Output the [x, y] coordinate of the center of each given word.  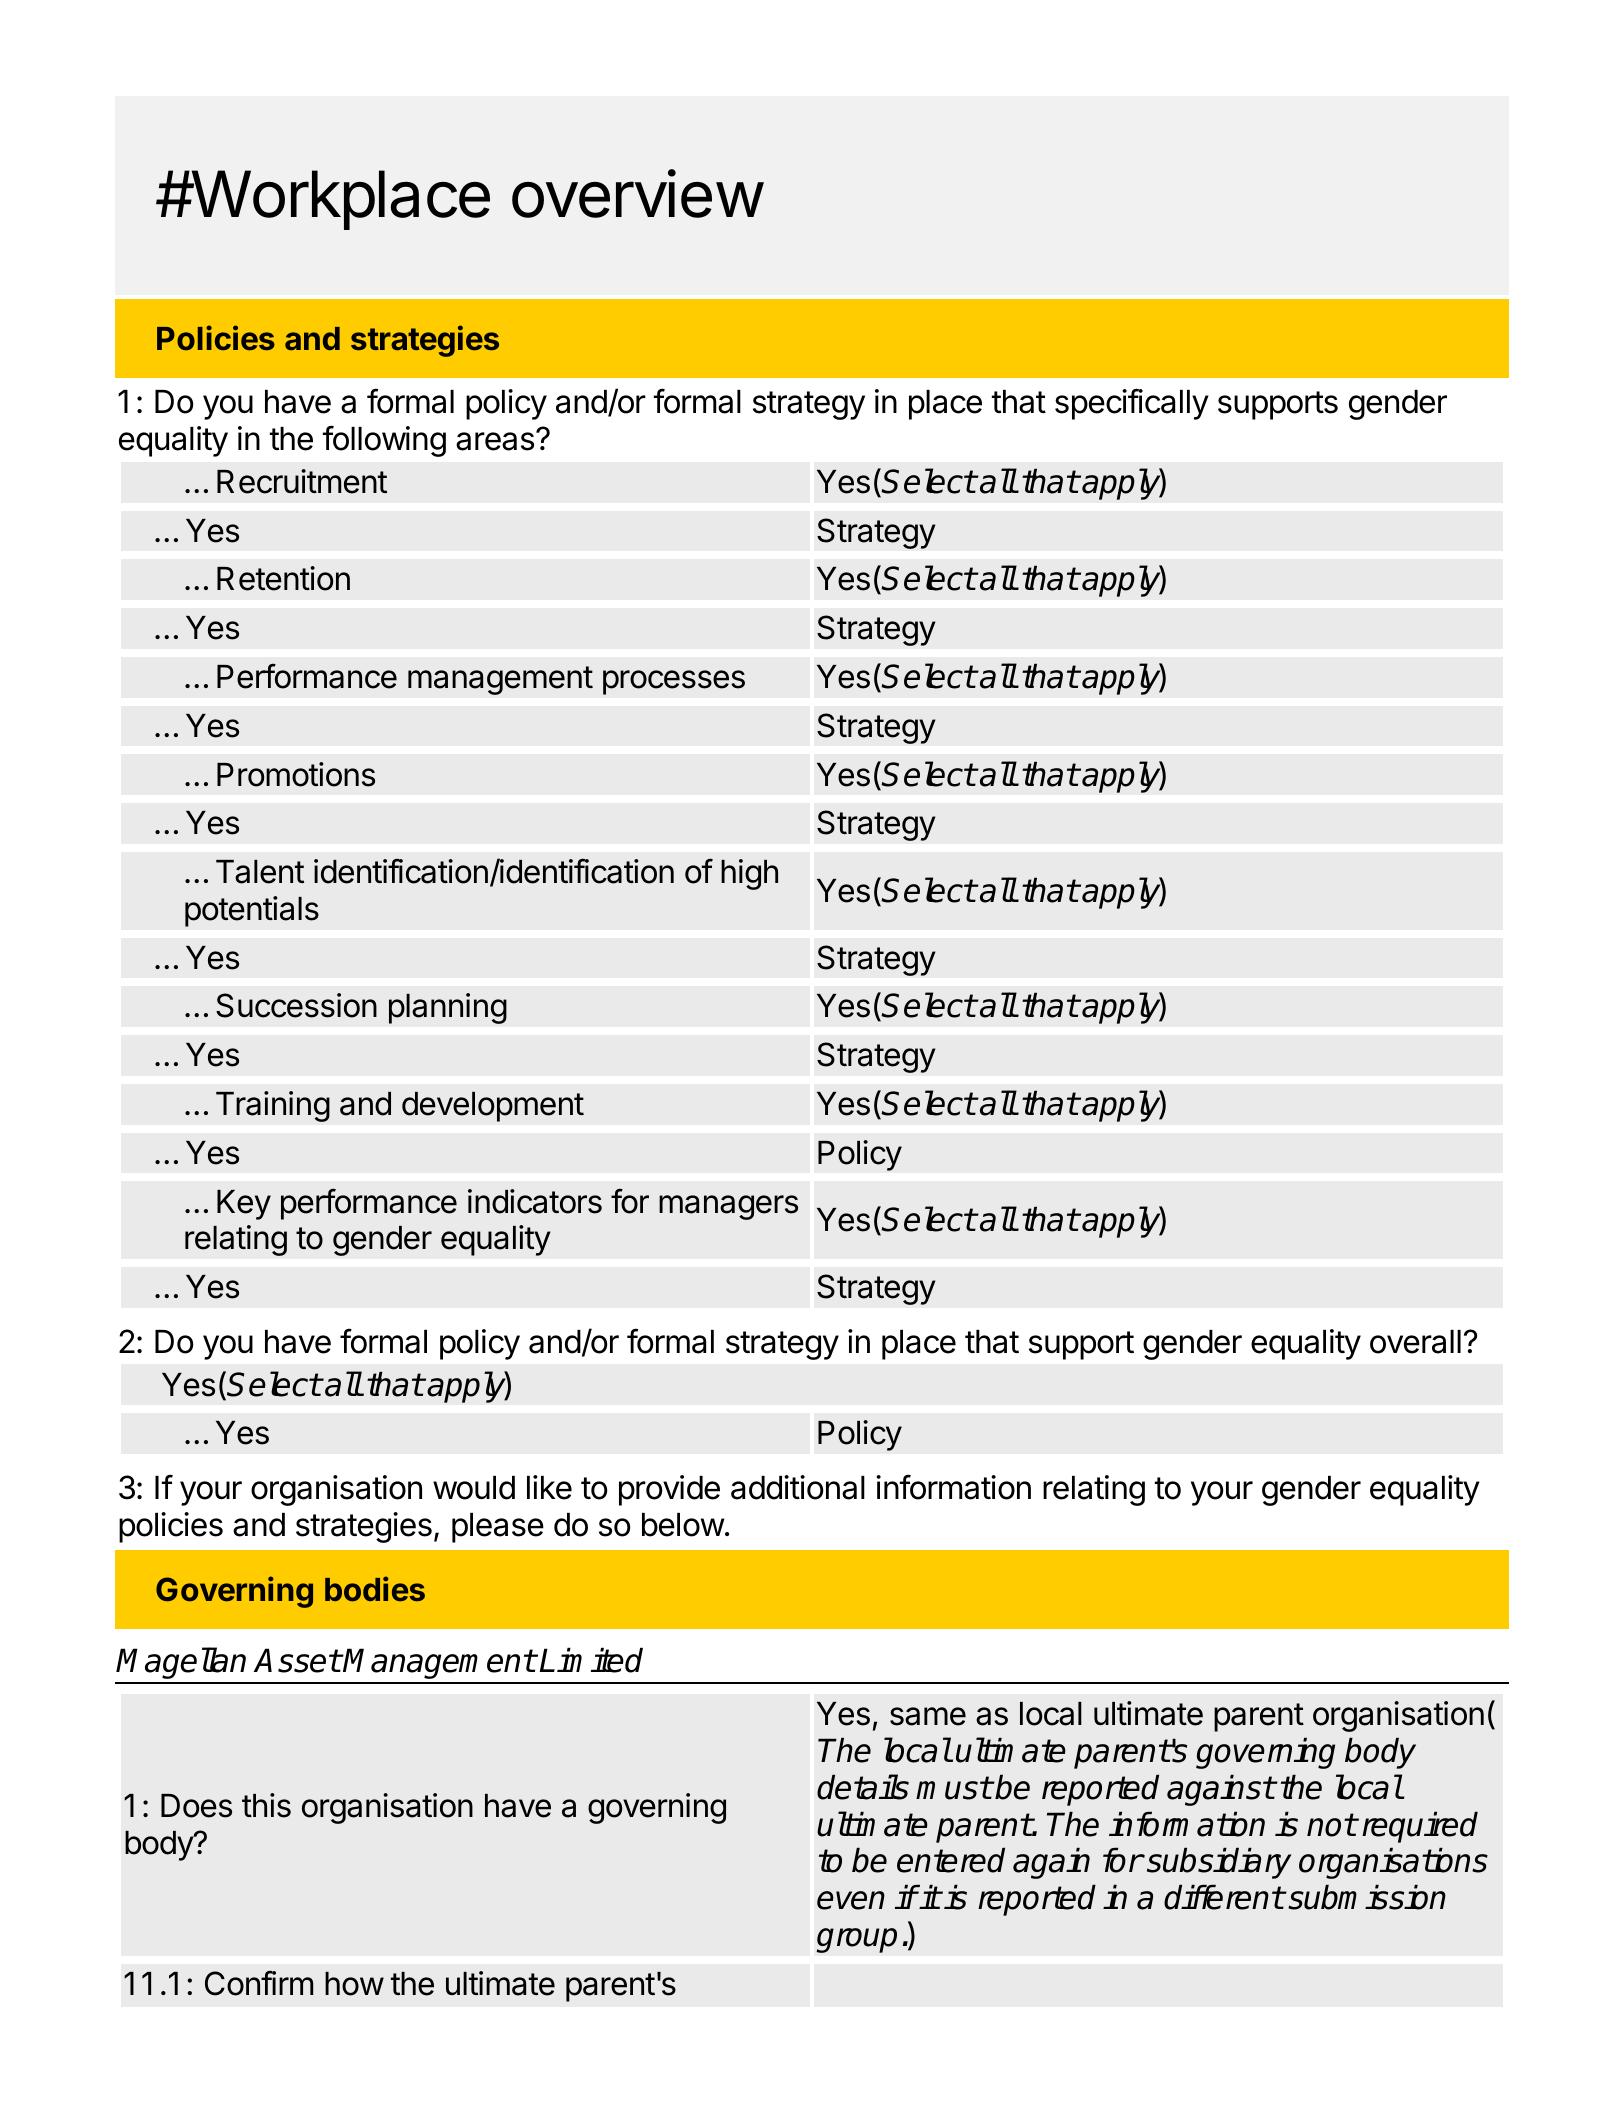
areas [495, 441]
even [851, 1900]
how [354, 1984]
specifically [1132, 404]
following [384, 441]
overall [1415, 1342]
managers [728, 1207]
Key [244, 1205]
